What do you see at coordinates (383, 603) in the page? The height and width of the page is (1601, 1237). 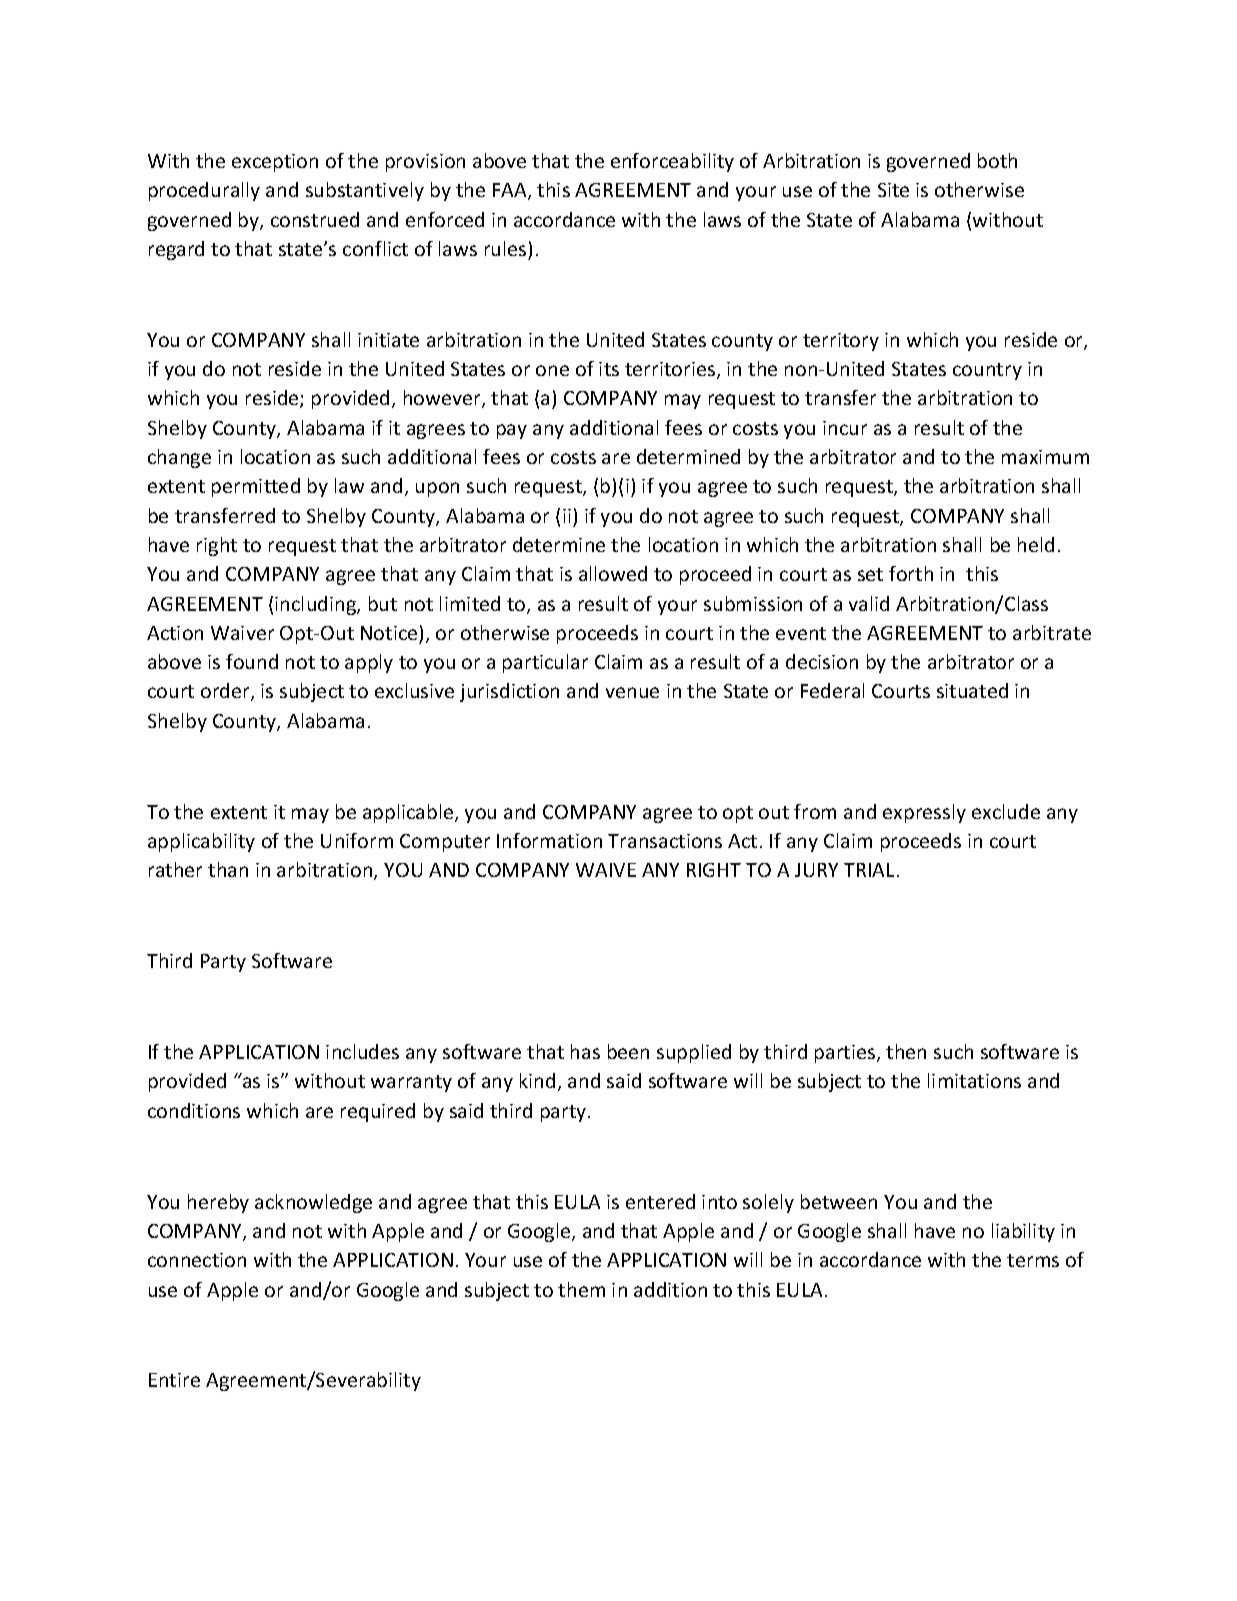 I see `but` at bounding box center [383, 603].
